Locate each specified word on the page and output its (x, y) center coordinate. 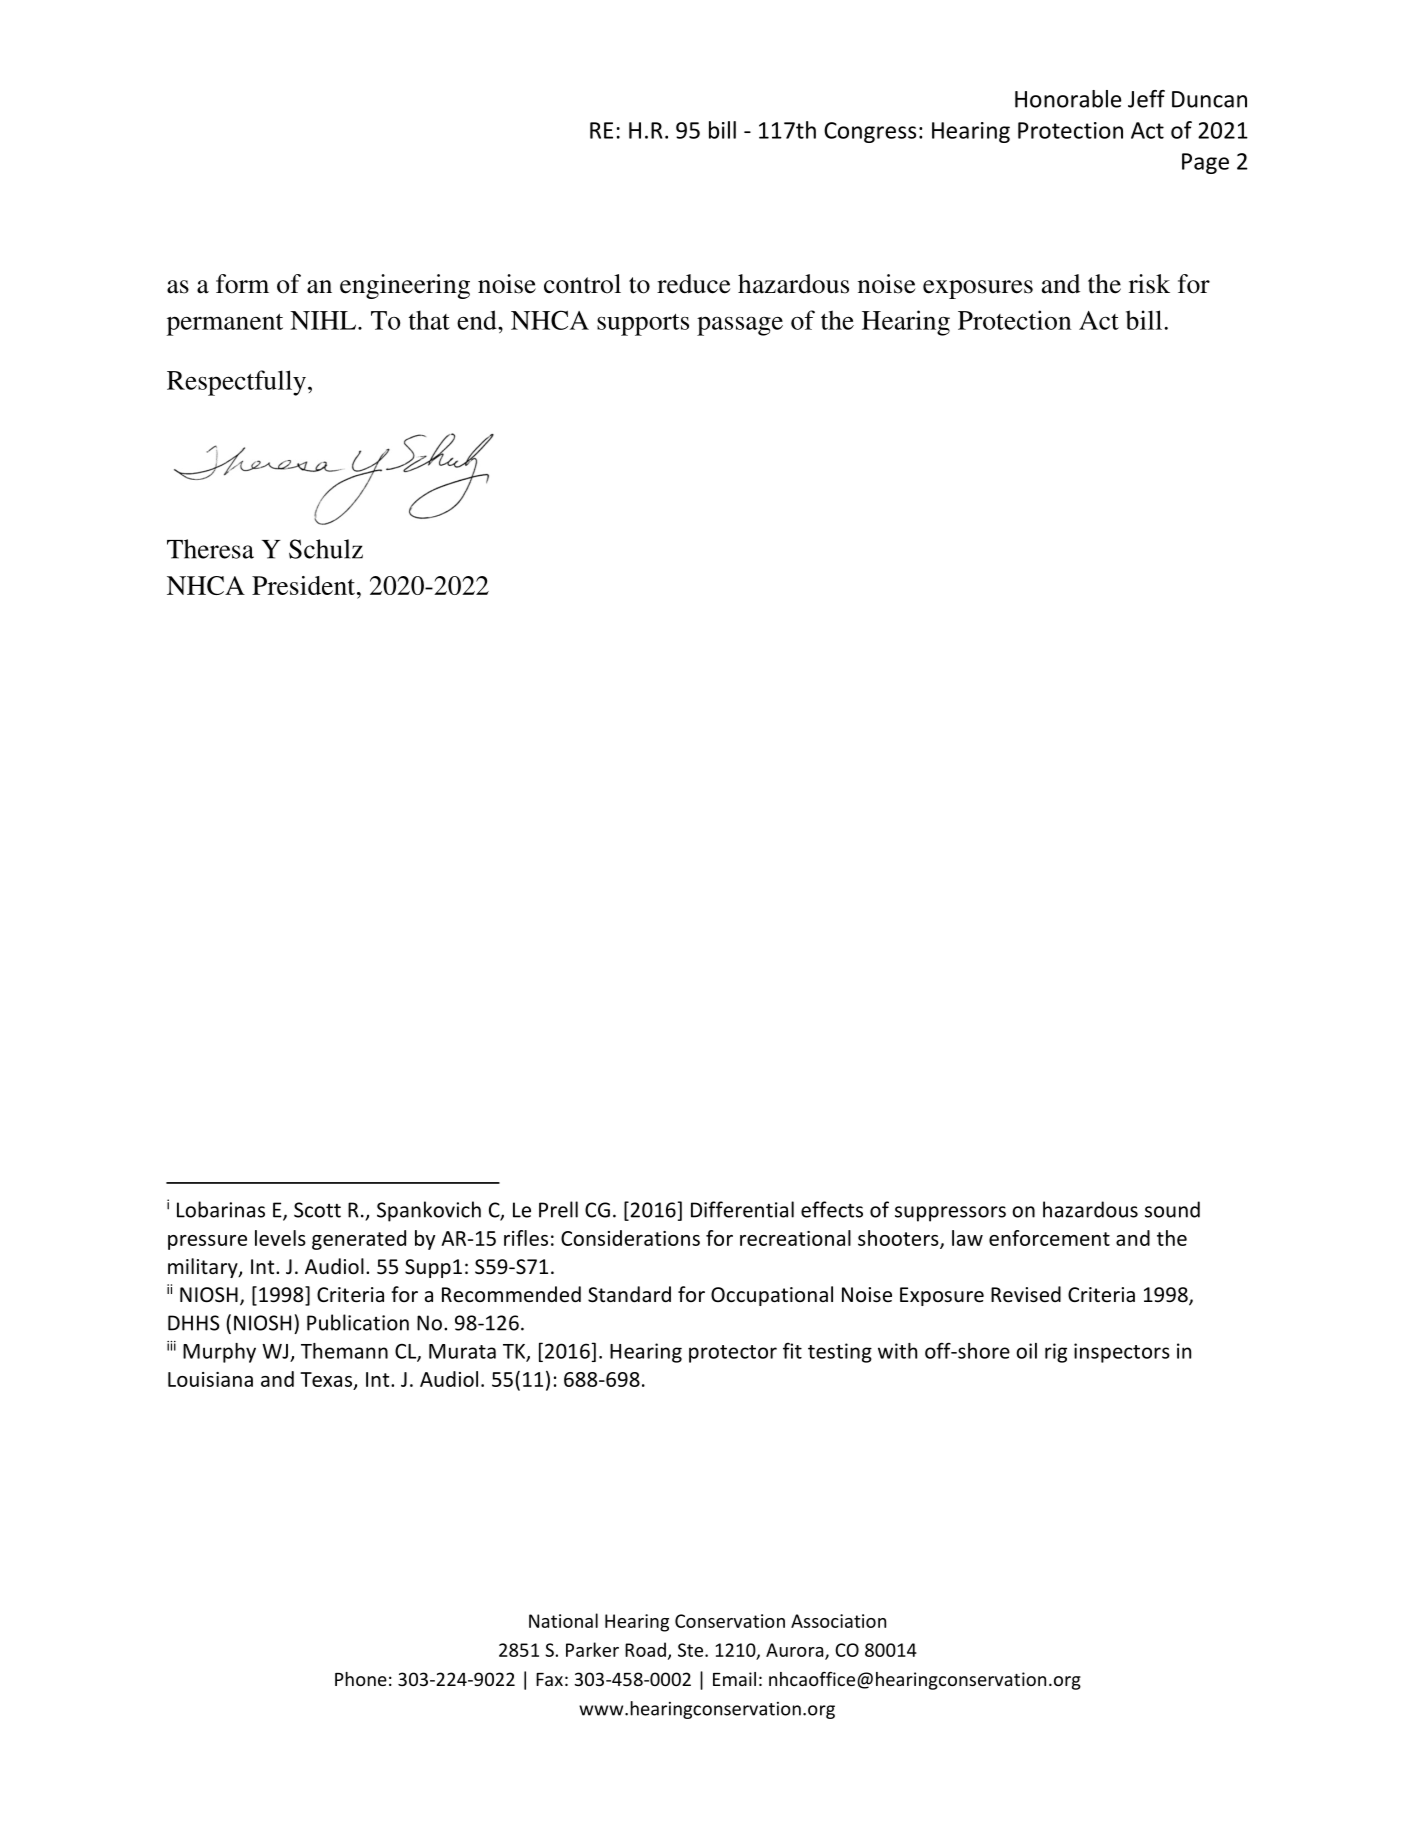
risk (1149, 284)
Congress (870, 132)
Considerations (630, 1238)
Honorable (1068, 99)
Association (838, 1621)
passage (740, 326)
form (242, 284)
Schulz (326, 549)
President (305, 585)
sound (1172, 1209)
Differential (742, 1209)
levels (280, 1238)
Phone (361, 1679)
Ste (690, 1650)
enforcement (1049, 1238)
